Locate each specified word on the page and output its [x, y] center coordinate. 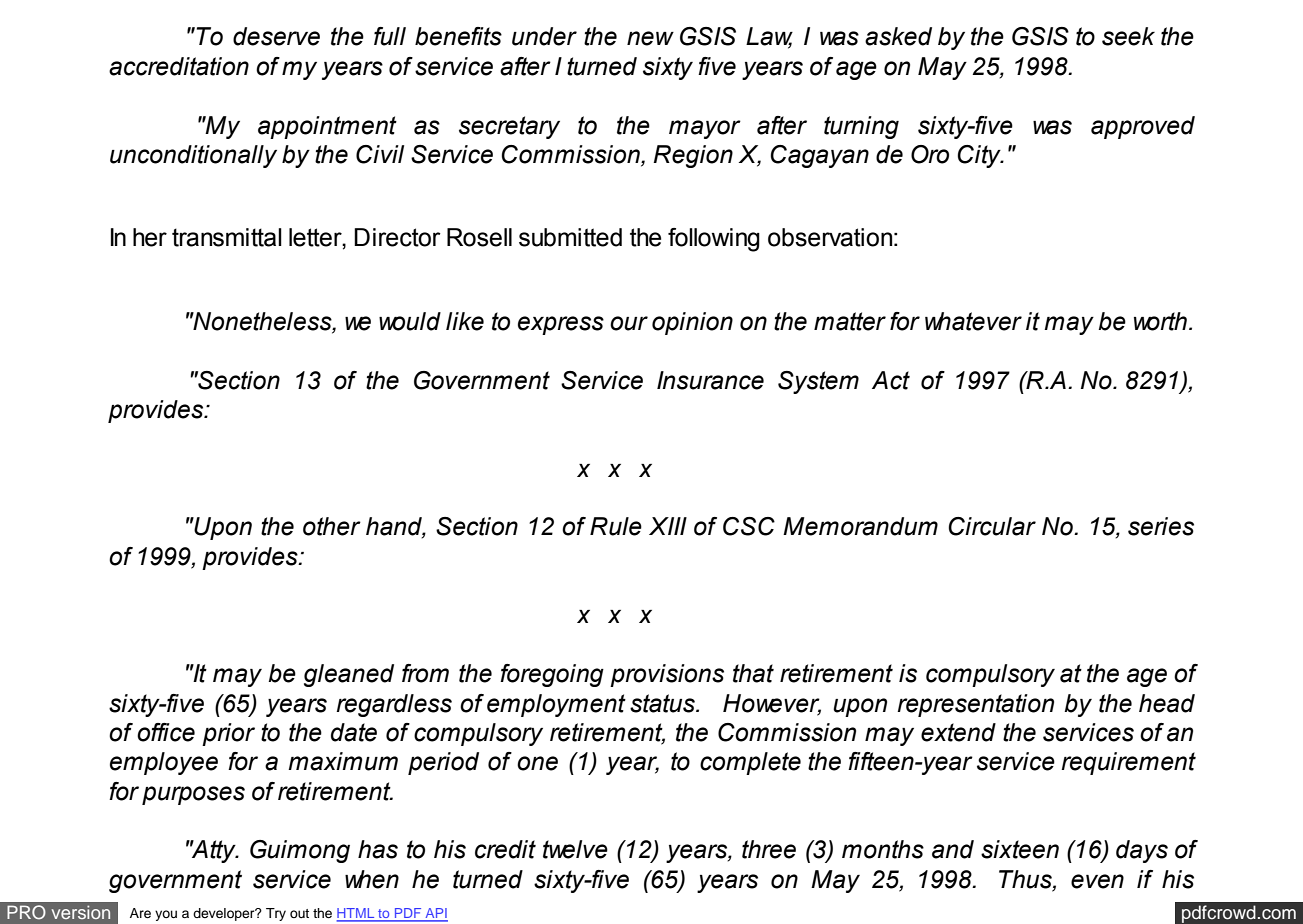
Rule [616, 526]
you [166, 915]
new [650, 38]
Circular [992, 526]
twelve [575, 849]
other [332, 526]
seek [1128, 36]
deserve [276, 36]
